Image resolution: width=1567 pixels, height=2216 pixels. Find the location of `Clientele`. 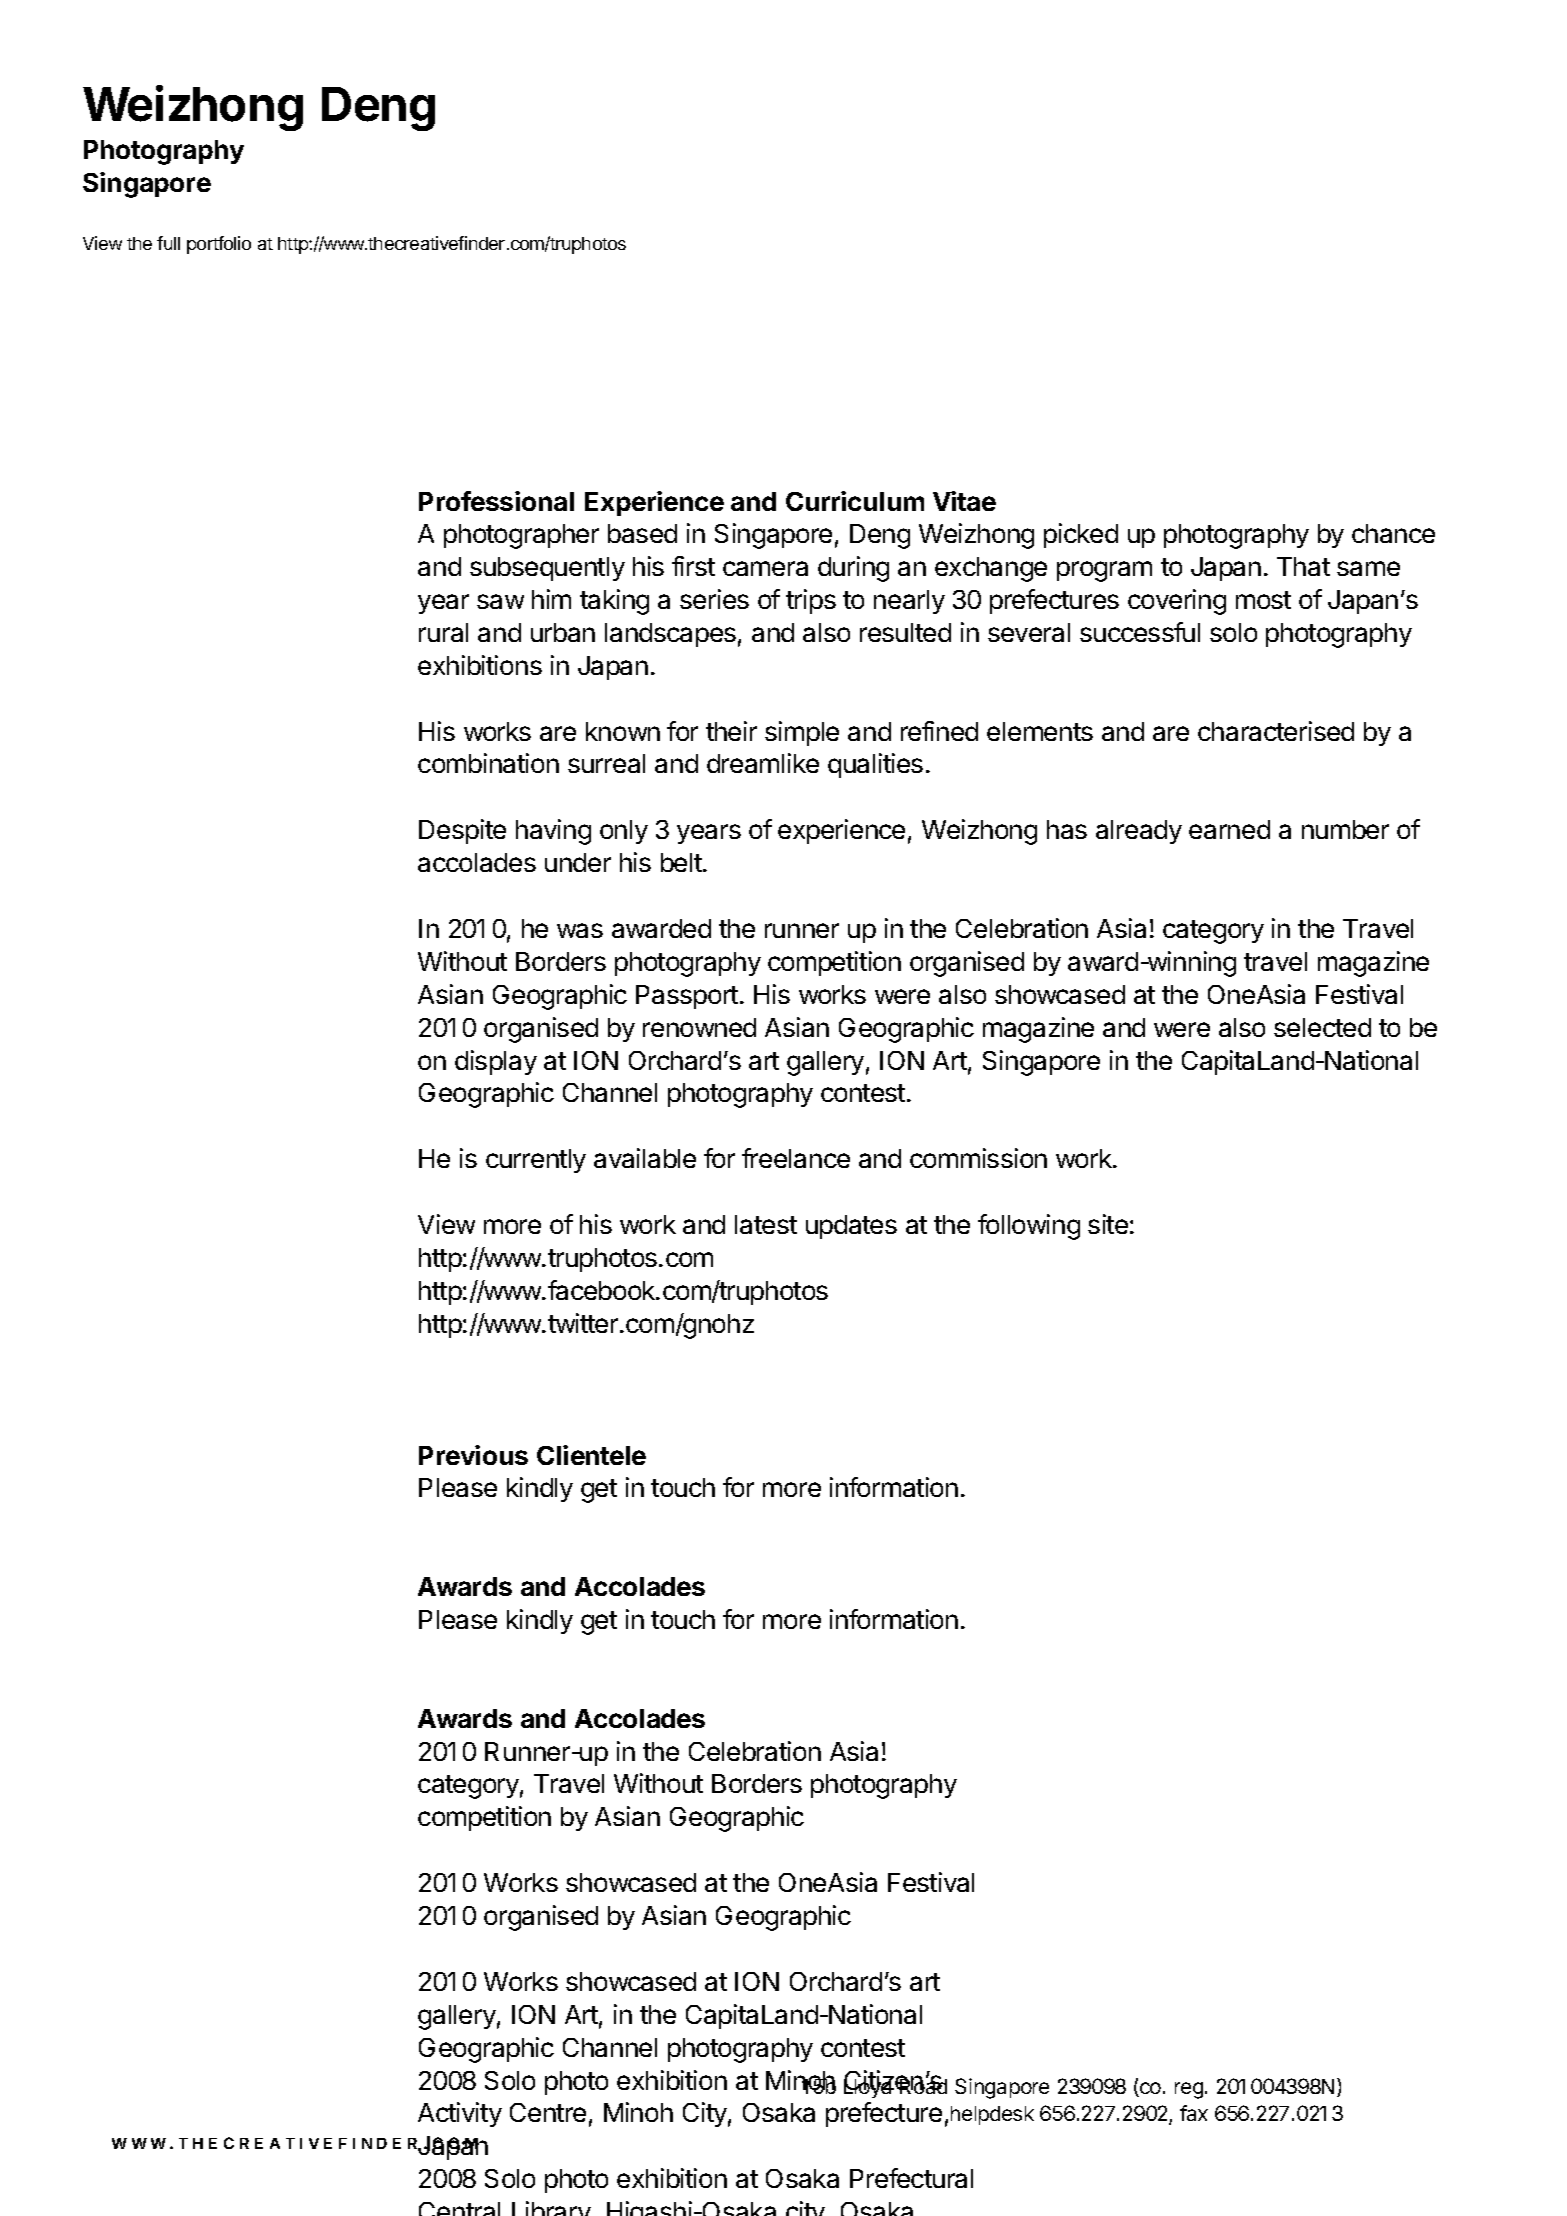

Clientele is located at coordinates (591, 1455).
